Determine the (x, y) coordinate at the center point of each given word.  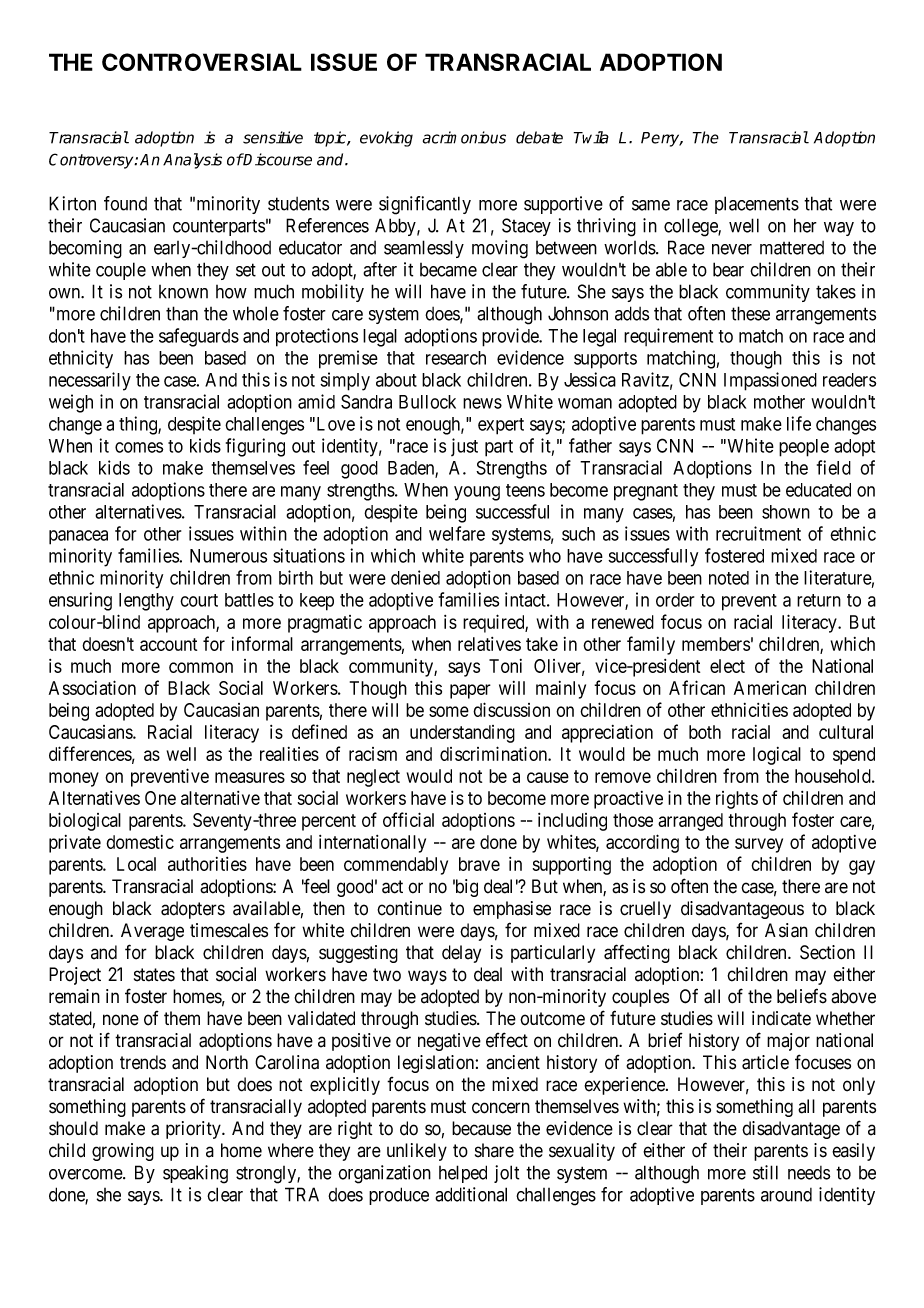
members (716, 644)
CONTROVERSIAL (202, 62)
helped (463, 1174)
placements (757, 205)
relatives (489, 644)
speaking (195, 1174)
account (168, 644)
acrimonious (464, 137)
